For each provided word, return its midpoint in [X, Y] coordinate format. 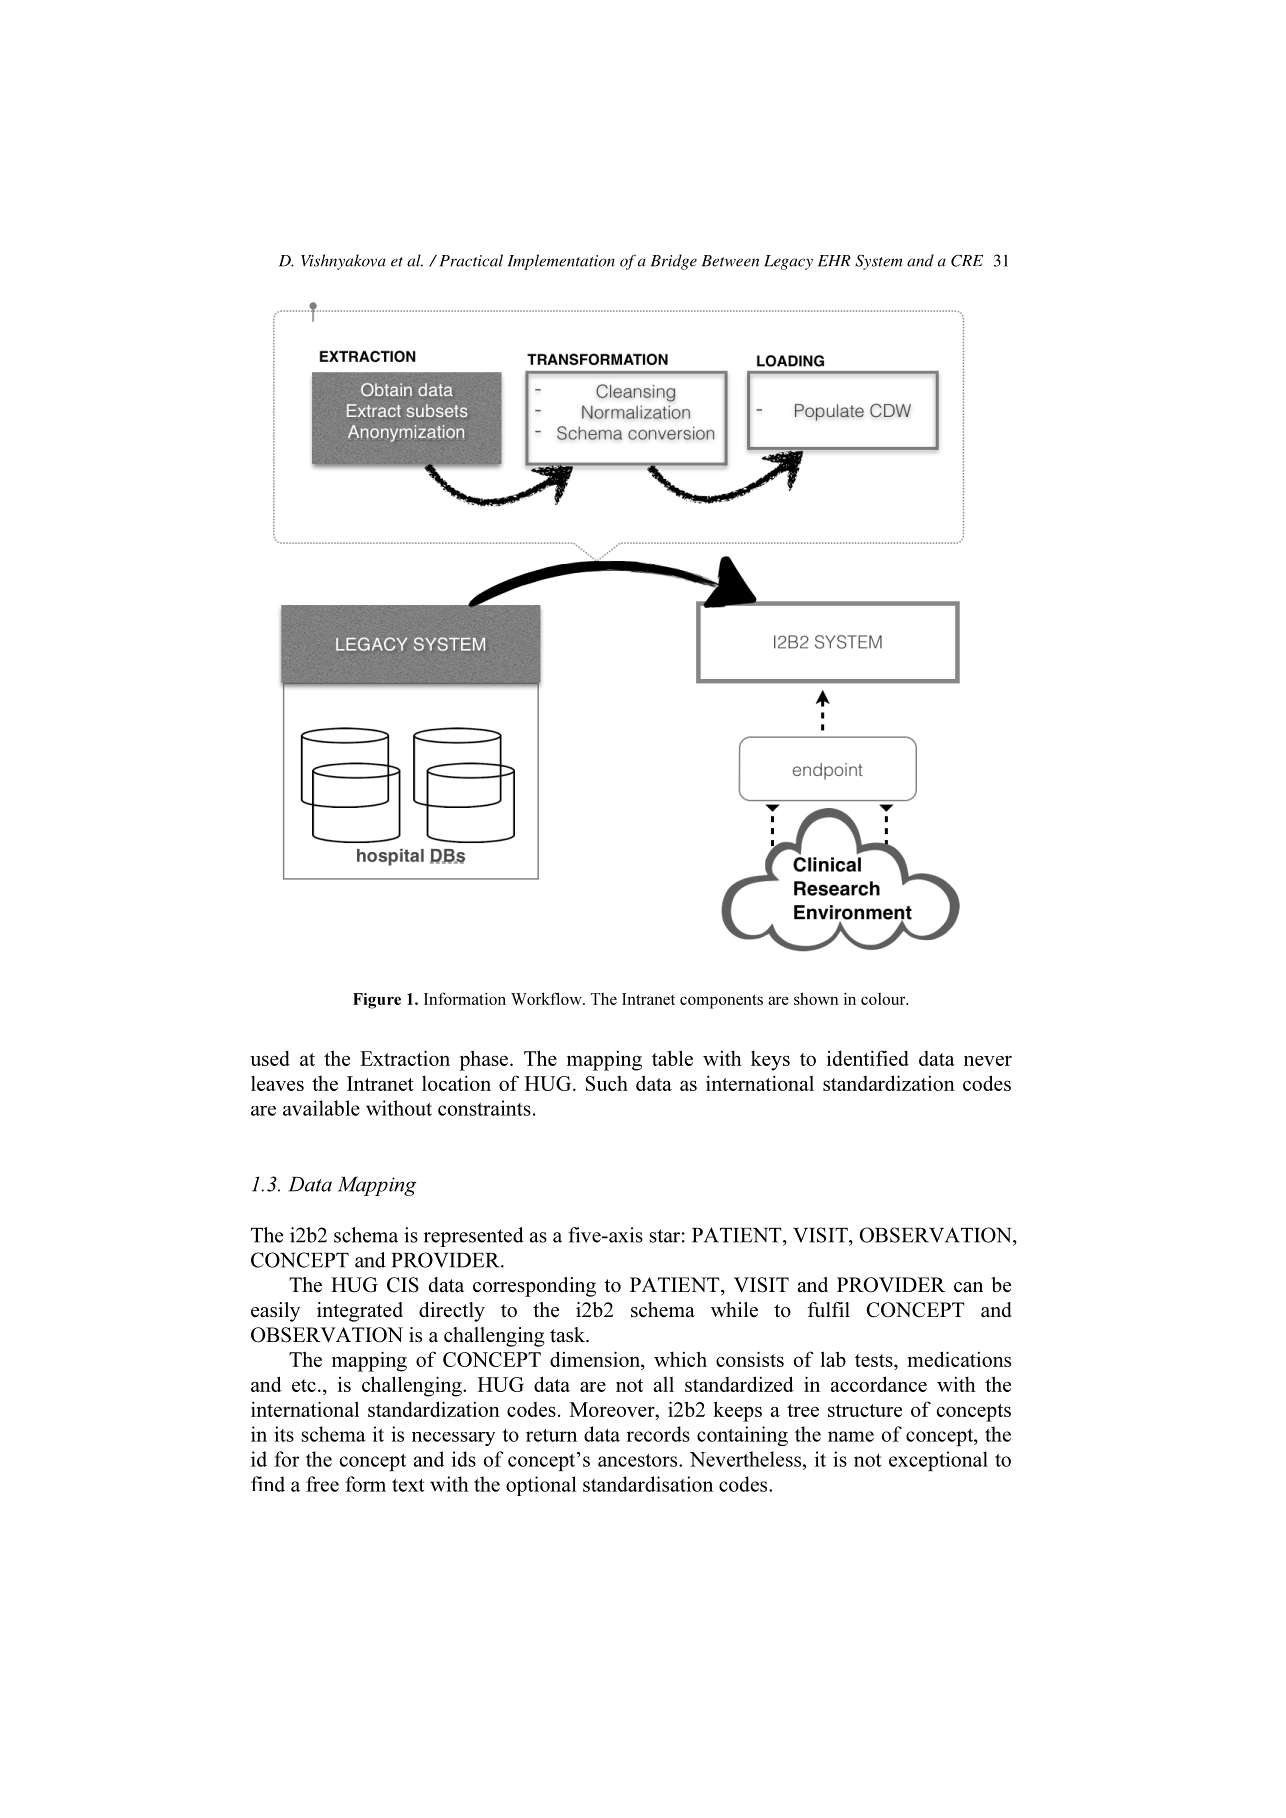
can [968, 1287]
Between [730, 261]
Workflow [547, 998]
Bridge [674, 262]
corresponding [534, 1287]
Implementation [561, 262]
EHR [834, 261]
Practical [471, 260]
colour [884, 999]
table [672, 1058]
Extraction [405, 1058]
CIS [403, 1285]
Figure [377, 1001]
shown [816, 998]
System [879, 262]
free [322, 1484]
